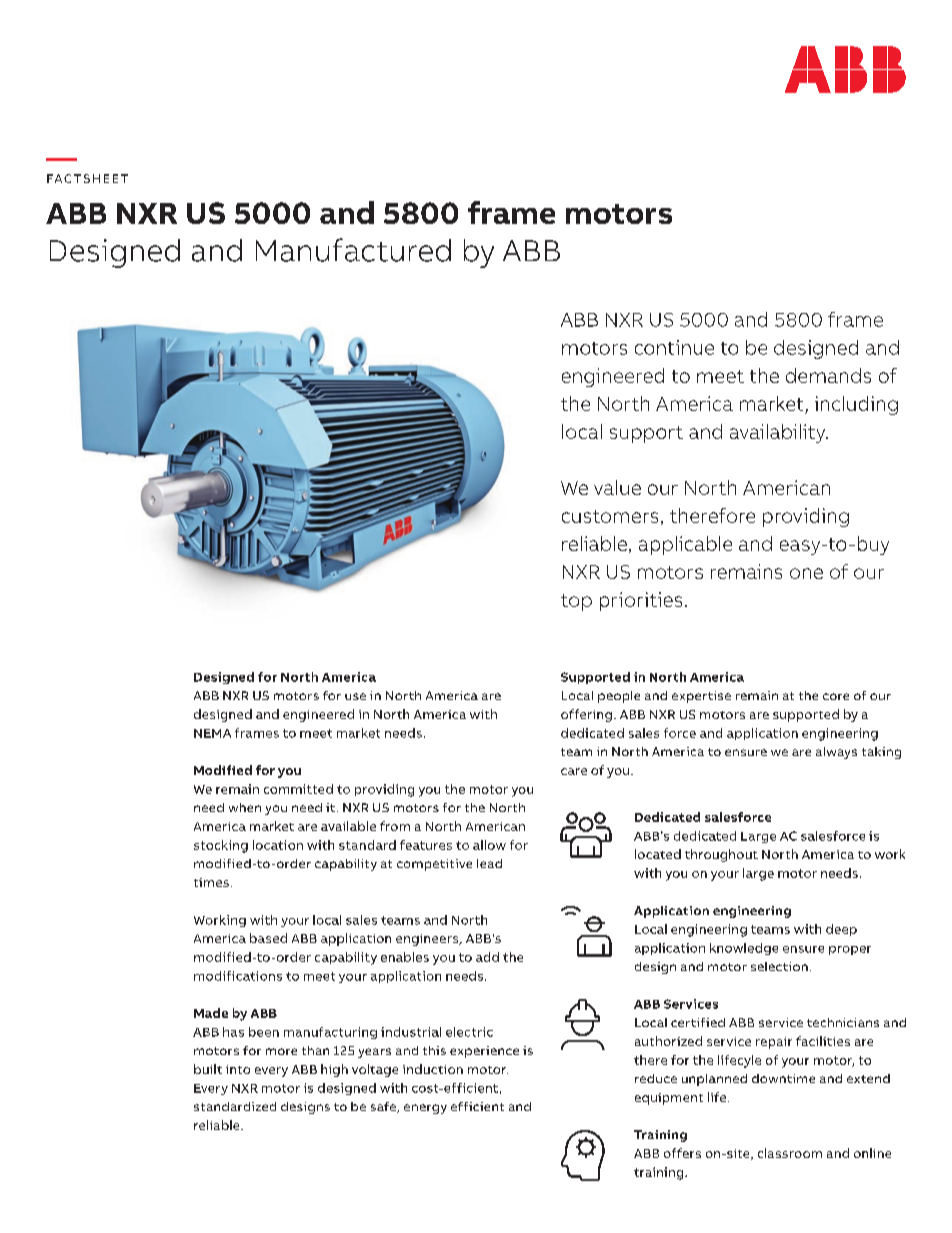 The width and height of the screenshot is (952, 1233). What do you see at coordinates (425, 1109) in the screenshot?
I see `energy` at bounding box center [425, 1109].
